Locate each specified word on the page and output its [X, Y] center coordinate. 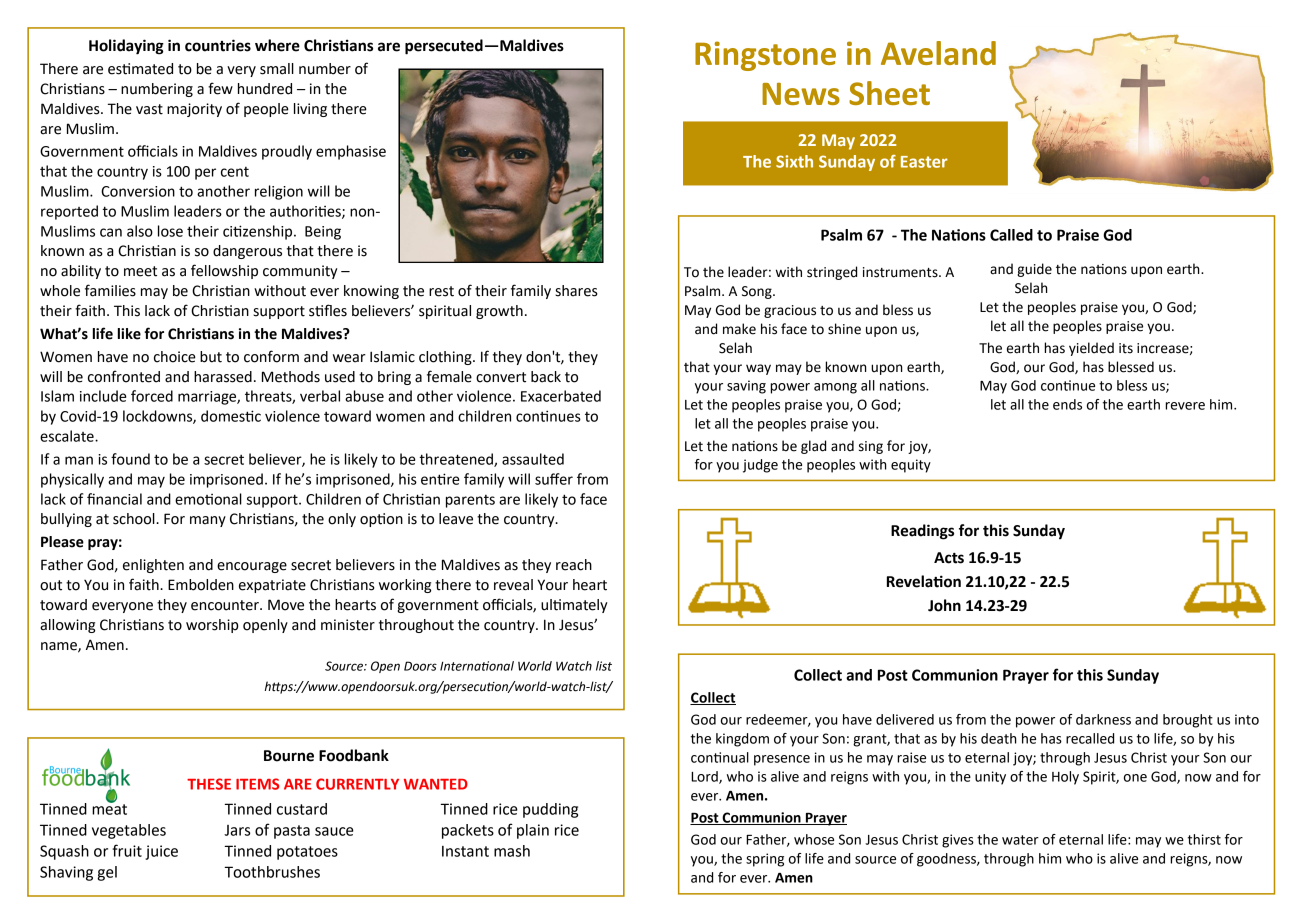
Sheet [889, 93]
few [220, 88]
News [801, 94]
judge [760, 466]
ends [1067, 404]
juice [161, 852]
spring [765, 860]
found [130, 459]
